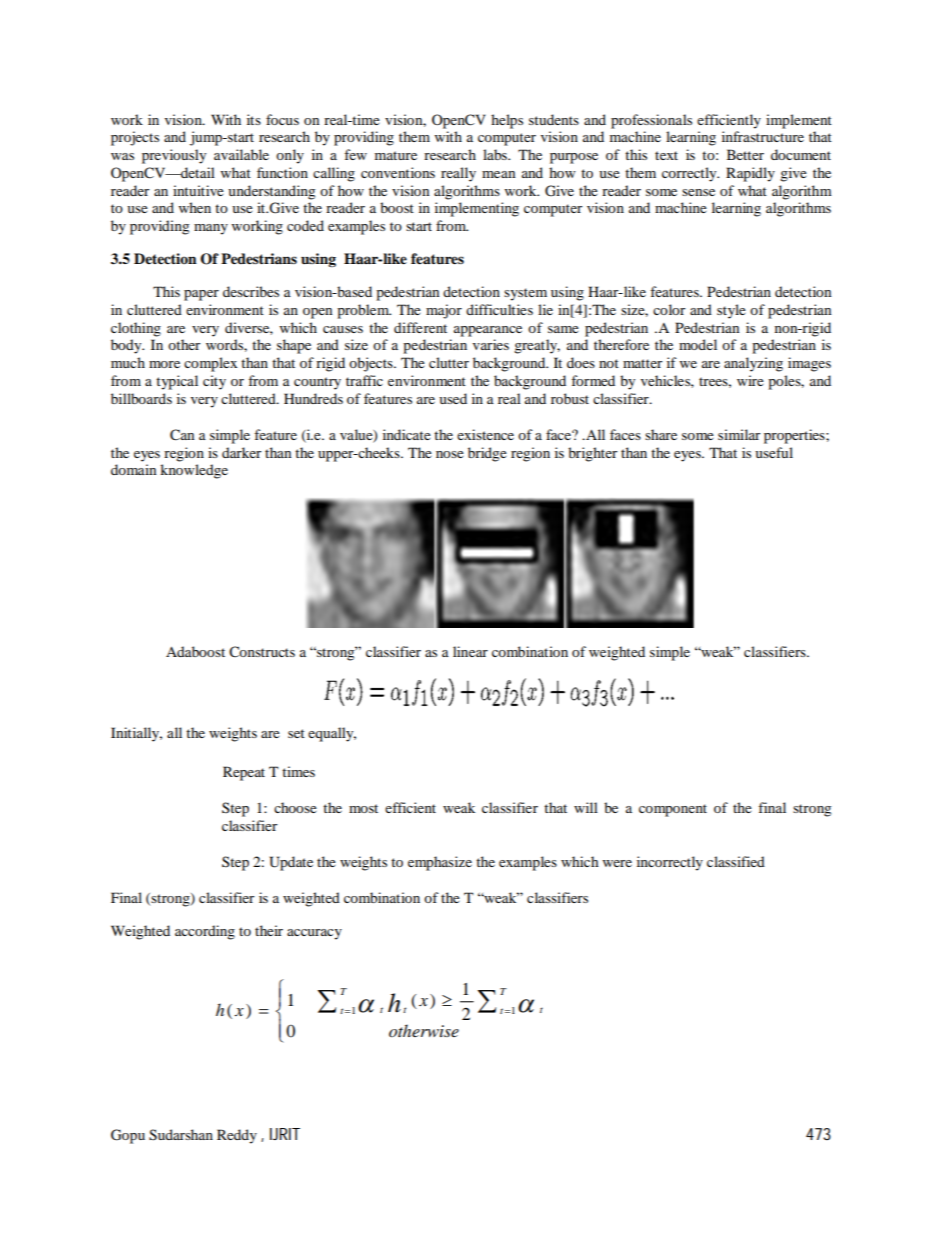 Image resolution: width=952 pixels, height=1233 pixels. Describe the element at coordinates (774, 452) in the screenshot. I see `useful` at that location.
